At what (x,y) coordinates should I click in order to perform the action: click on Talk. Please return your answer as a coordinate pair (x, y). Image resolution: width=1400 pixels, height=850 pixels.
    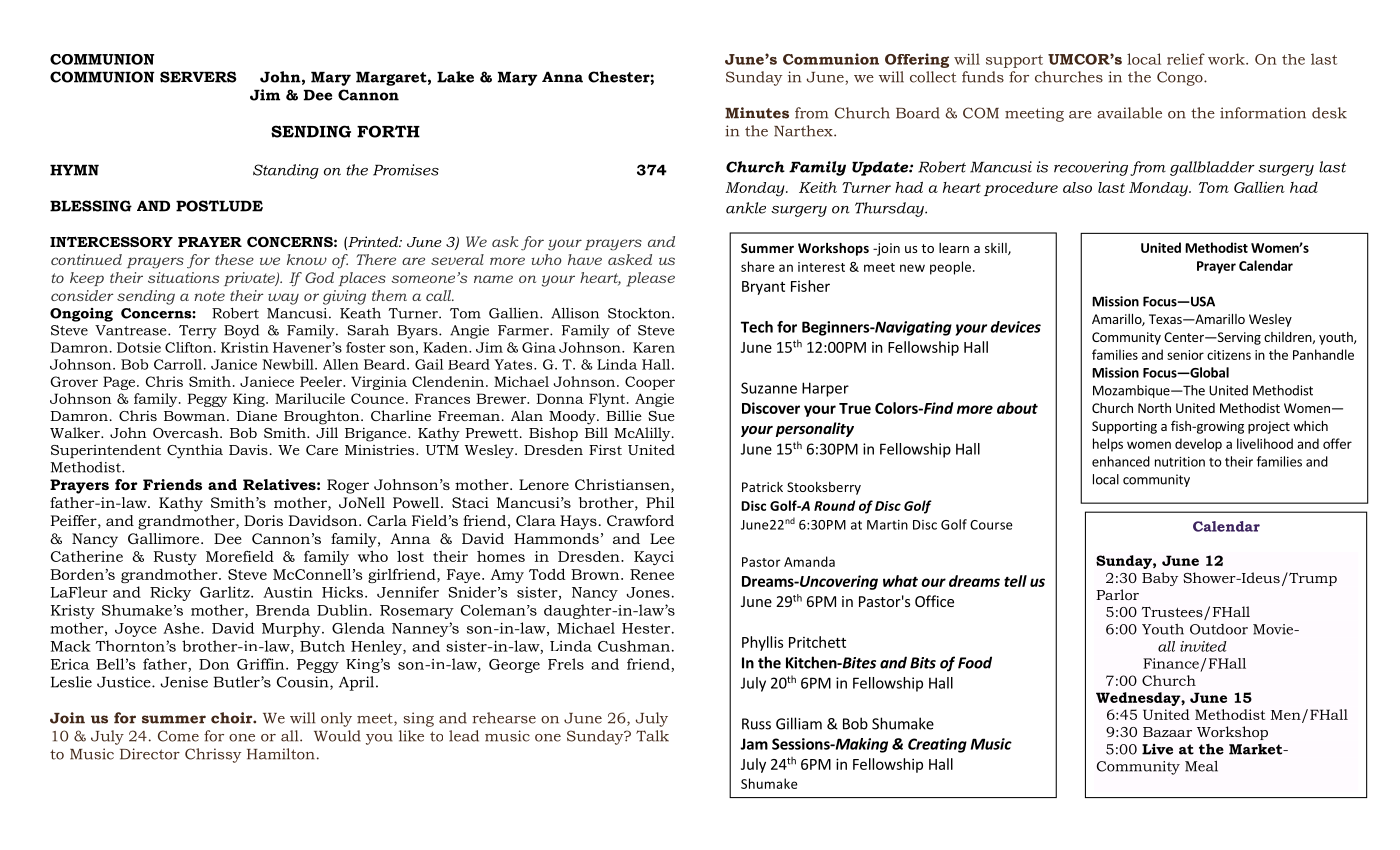
    Looking at the image, I should click on (652, 736).
